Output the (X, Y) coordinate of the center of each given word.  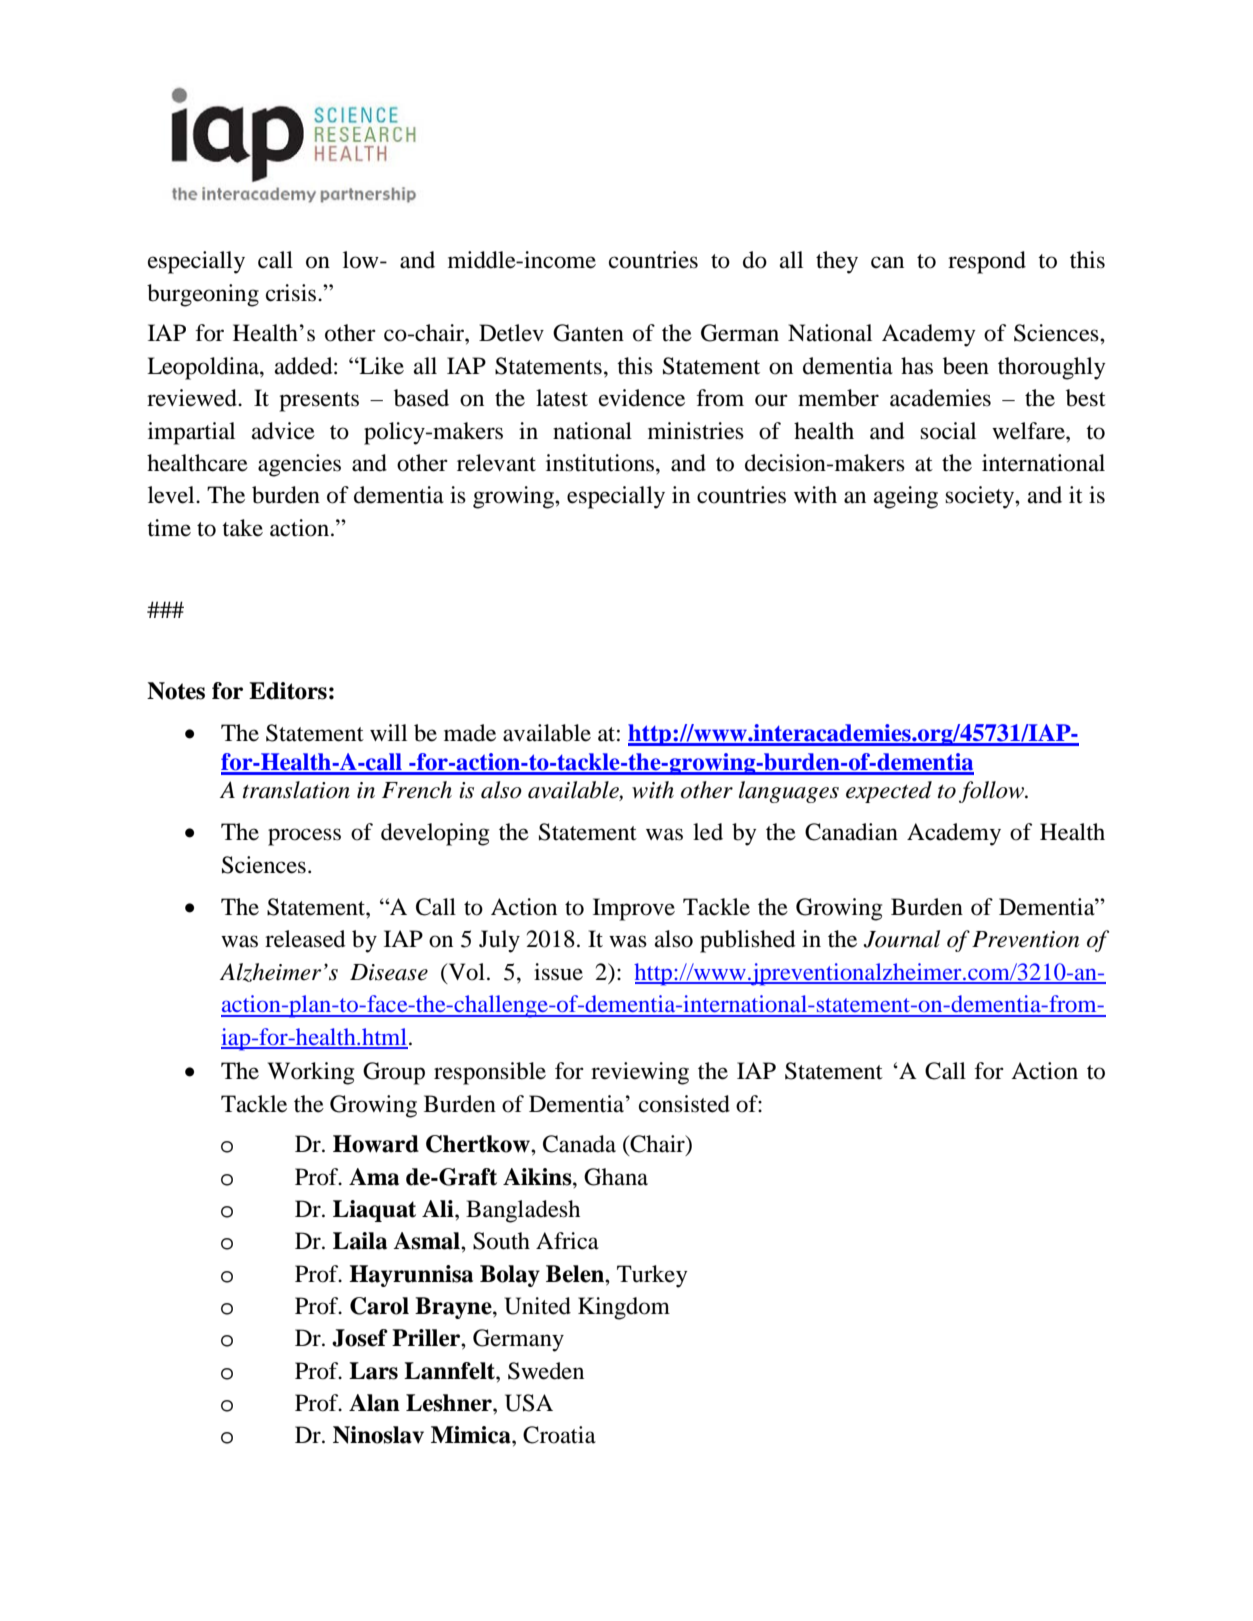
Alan (374, 1403)
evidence (642, 398)
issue (558, 972)
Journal (901, 939)
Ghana (616, 1177)
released (305, 939)
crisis (292, 293)
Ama (374, 1177)
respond (987, 262)
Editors (288, 691)
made (470, 733)
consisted (684, 1104)
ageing (906, 497)
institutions (600, 463)
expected (889, 792)
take (242, 528)
